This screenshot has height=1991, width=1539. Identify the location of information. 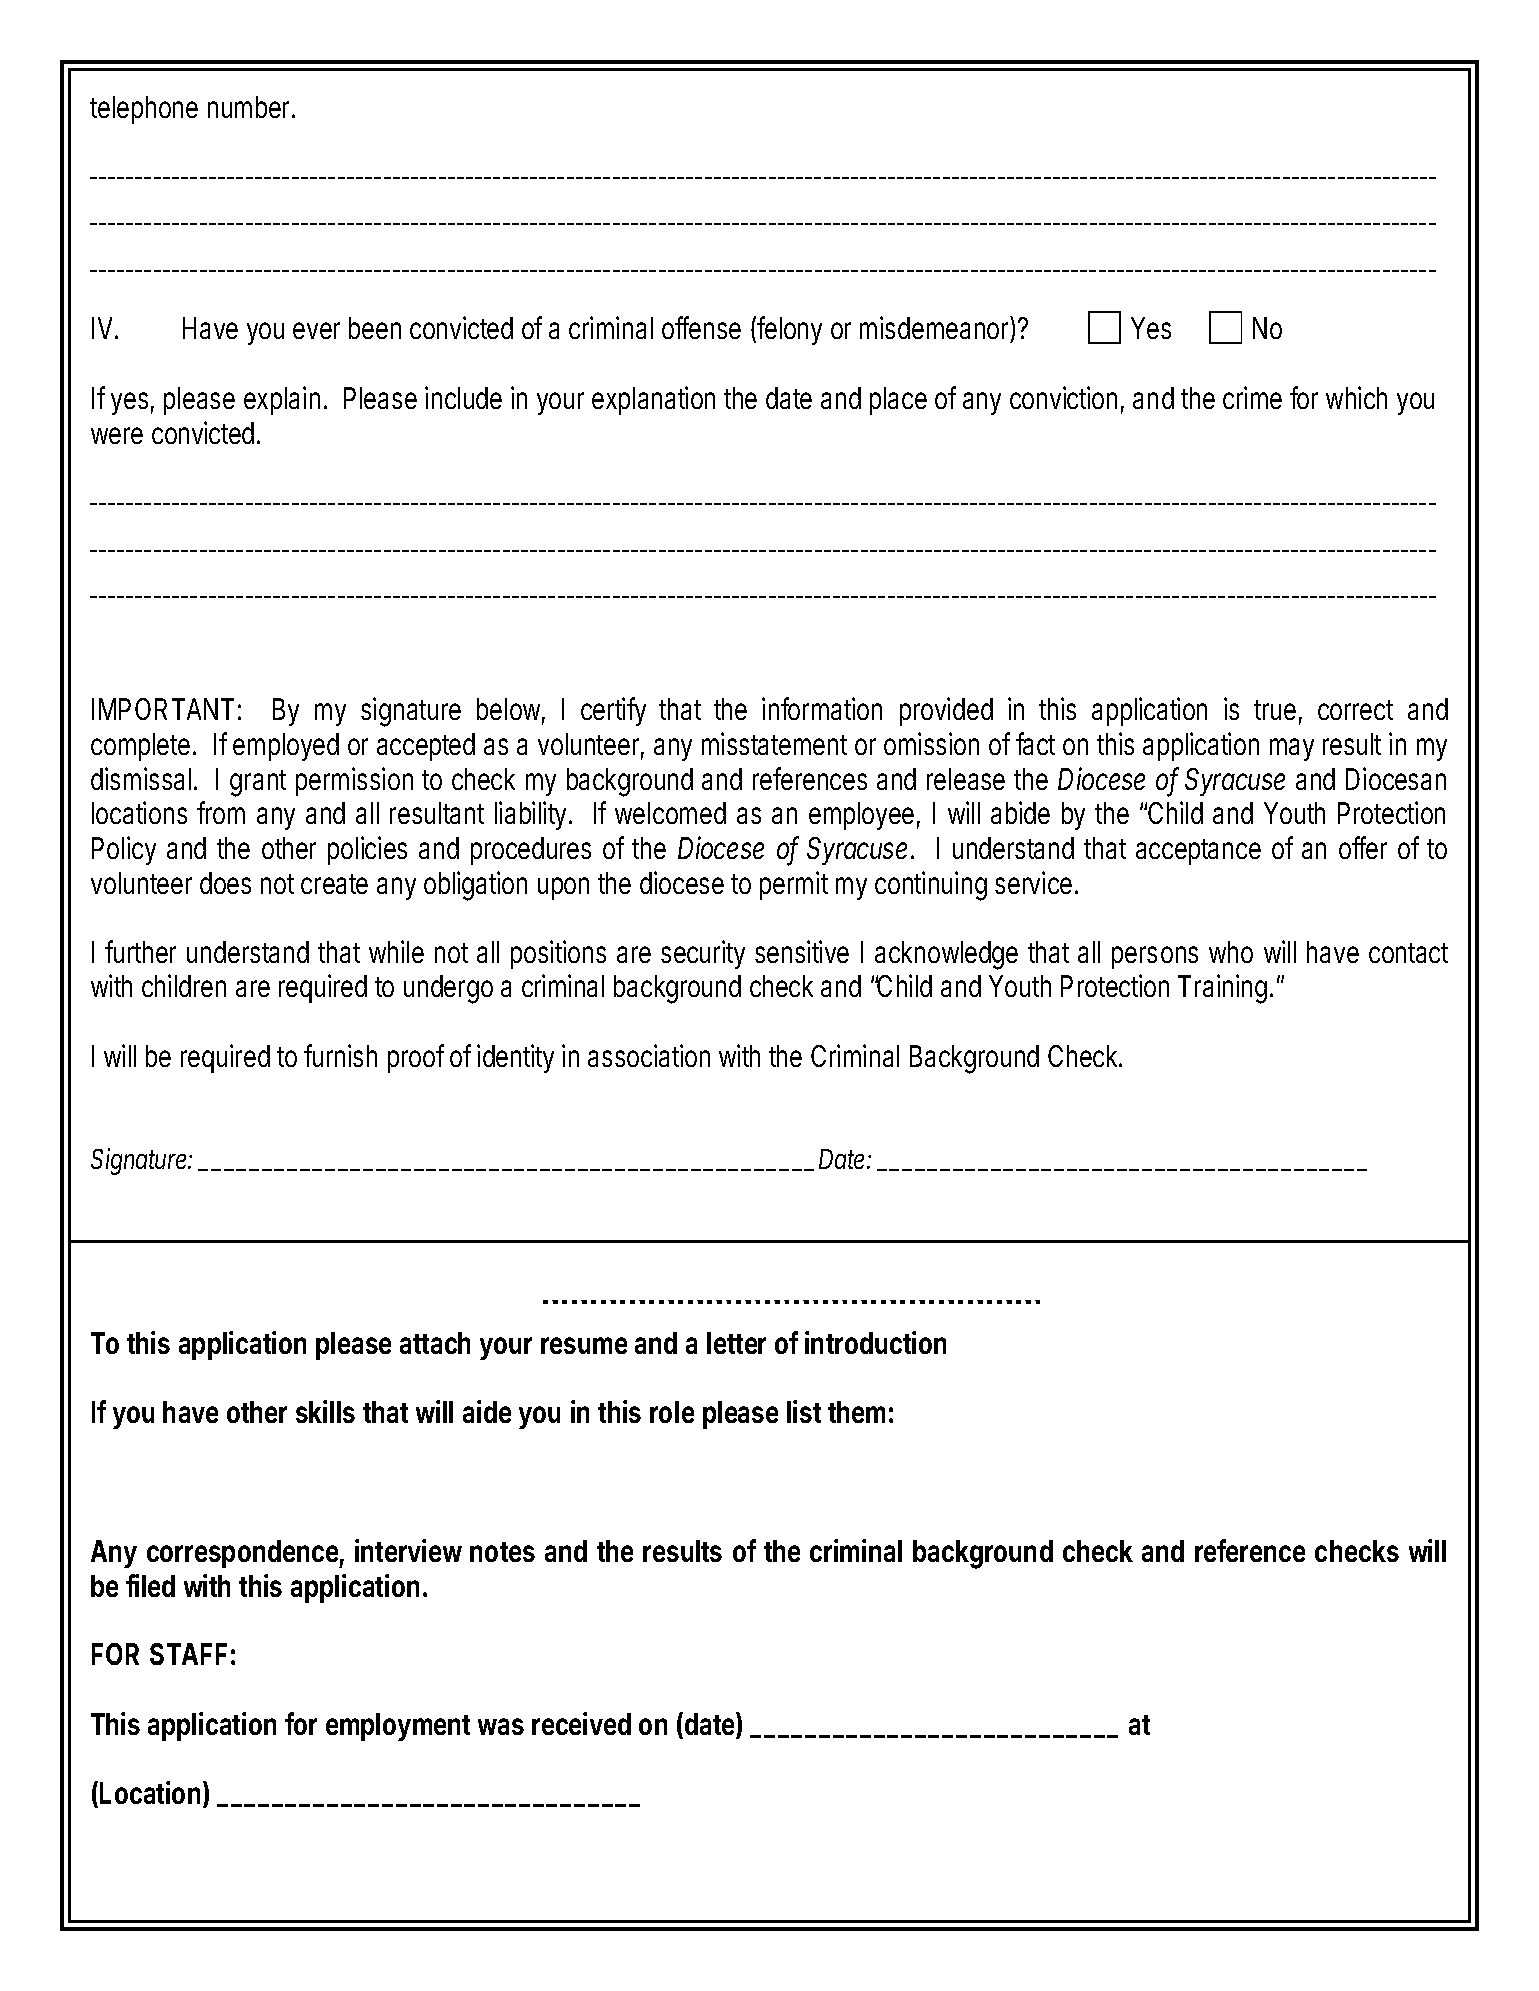
(822, 708).
